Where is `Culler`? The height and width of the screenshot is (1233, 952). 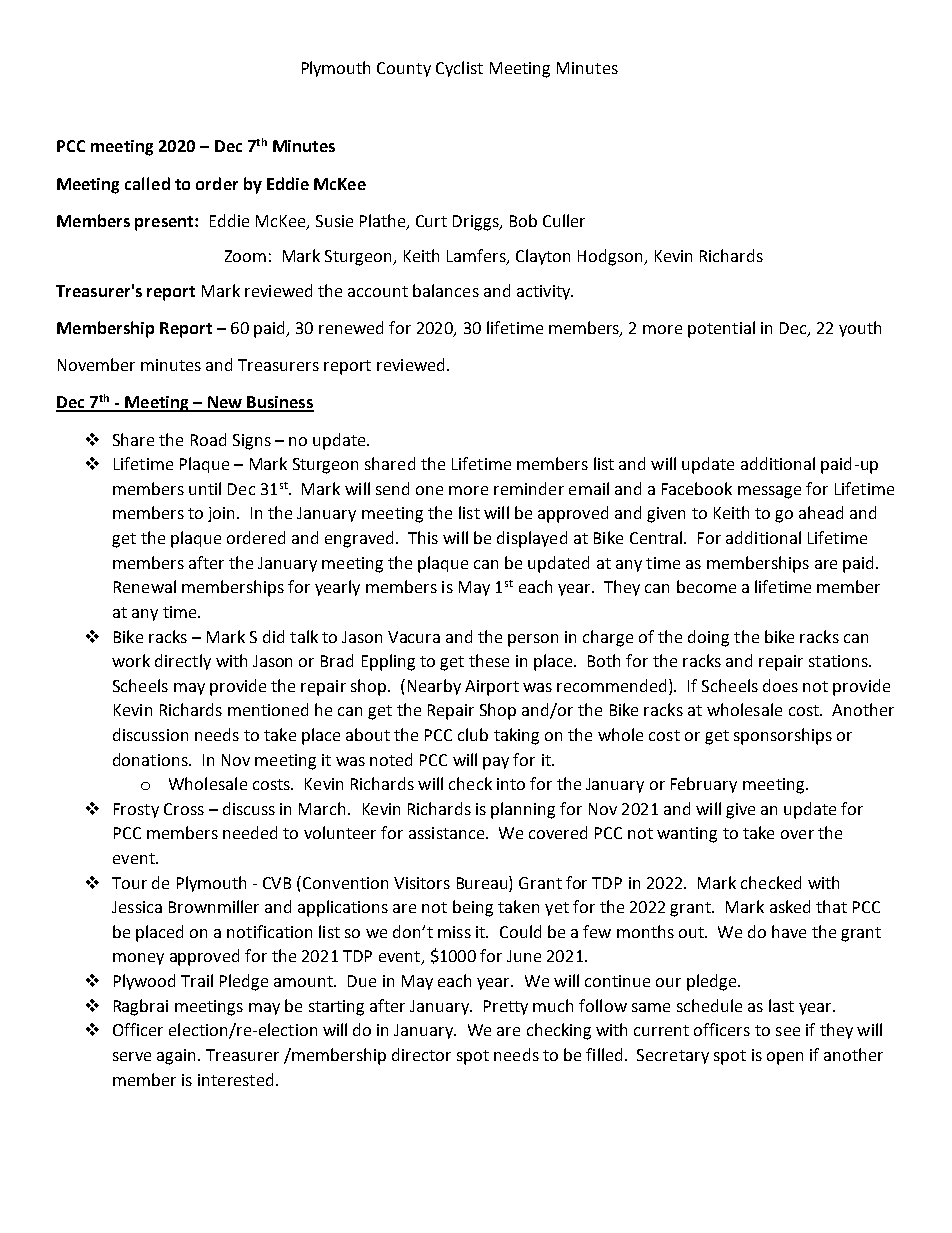
Culler is located at coordinates (564, 220).
